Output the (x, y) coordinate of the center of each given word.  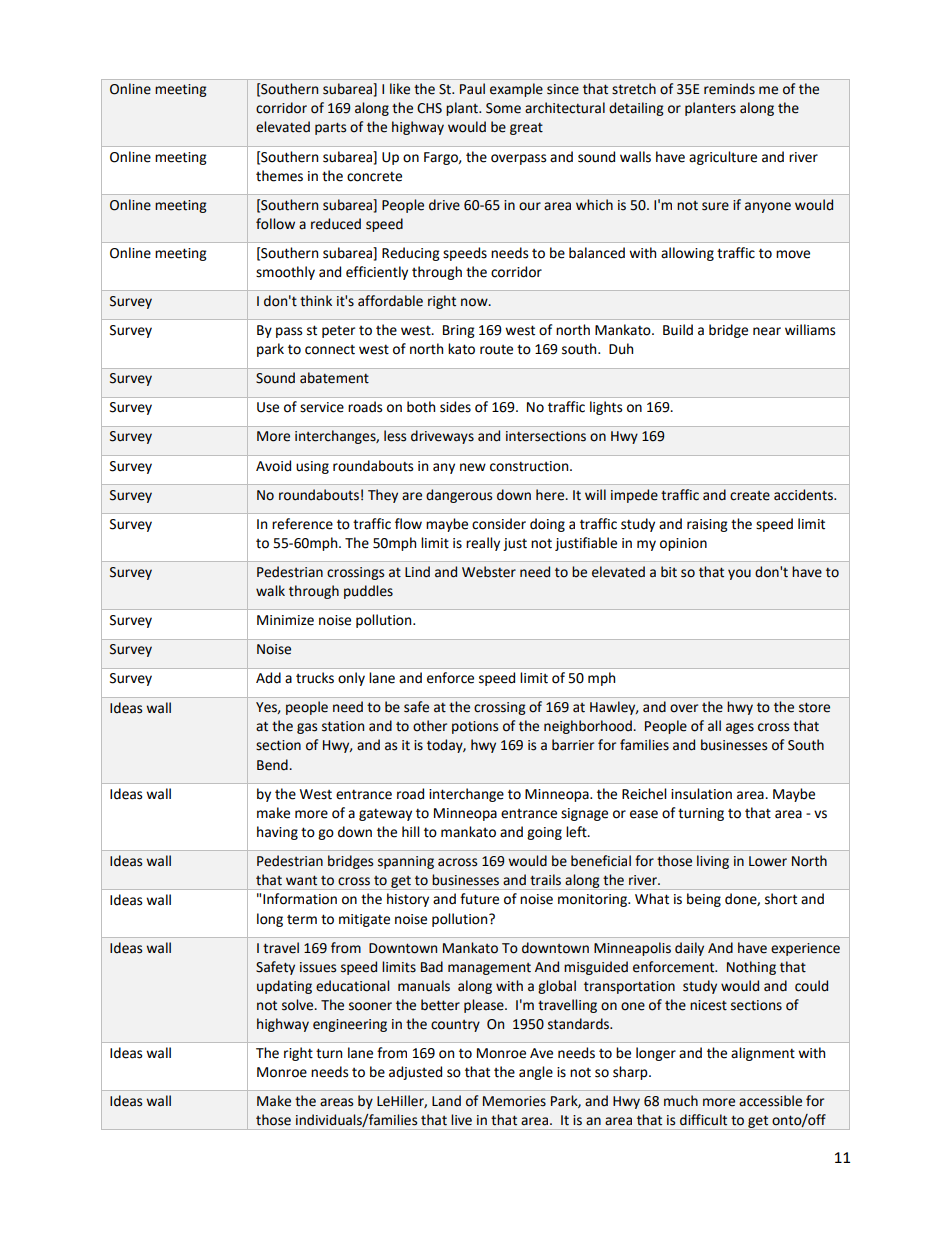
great (526, 128)
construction (530, 466)
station (343, 726)
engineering (350, 1025)
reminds (729, 89)
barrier (573, 745)
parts (330, 128)
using (312, 467)
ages (740, 728)
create (750, 496)
